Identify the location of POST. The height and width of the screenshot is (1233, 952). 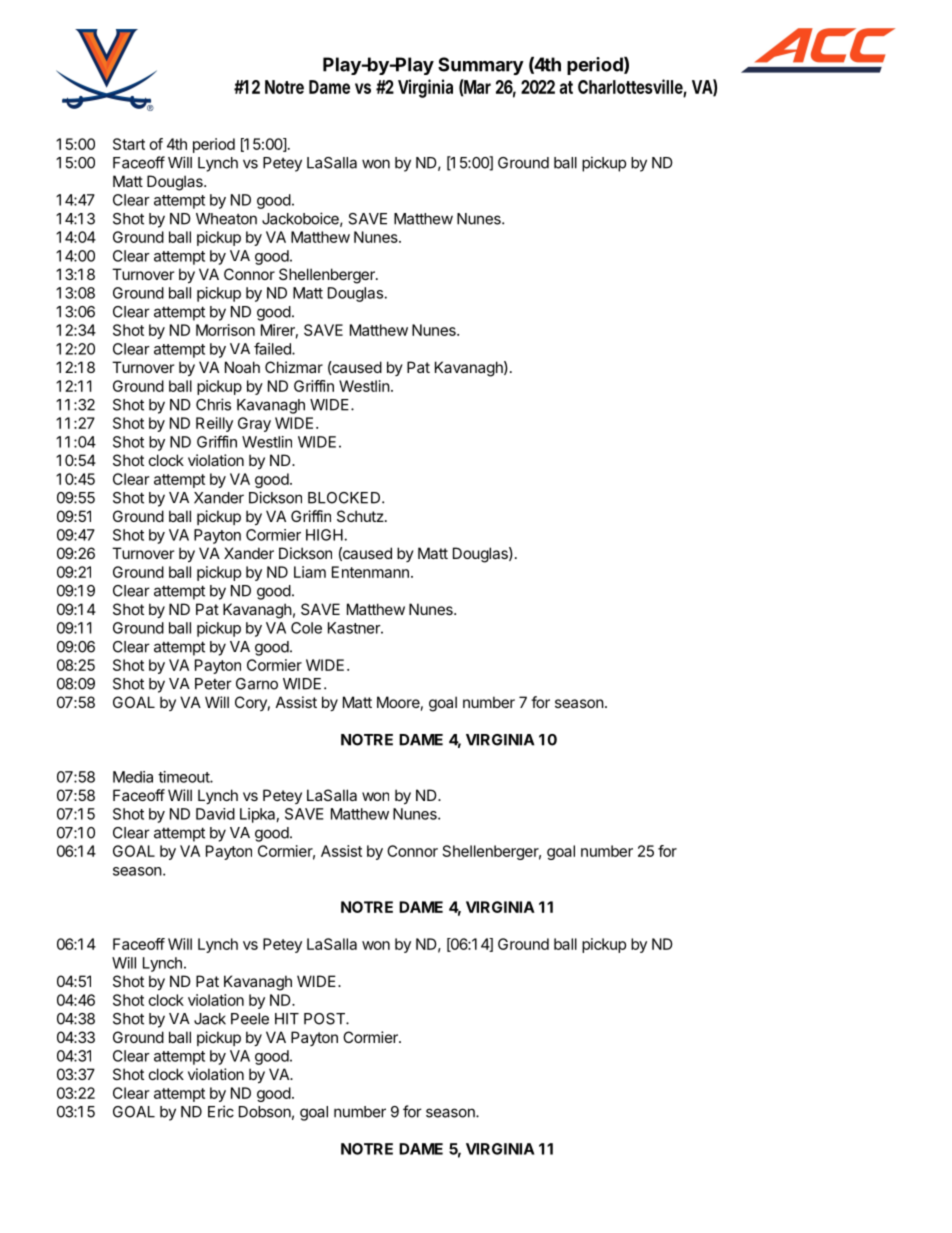
(325, 1019).
